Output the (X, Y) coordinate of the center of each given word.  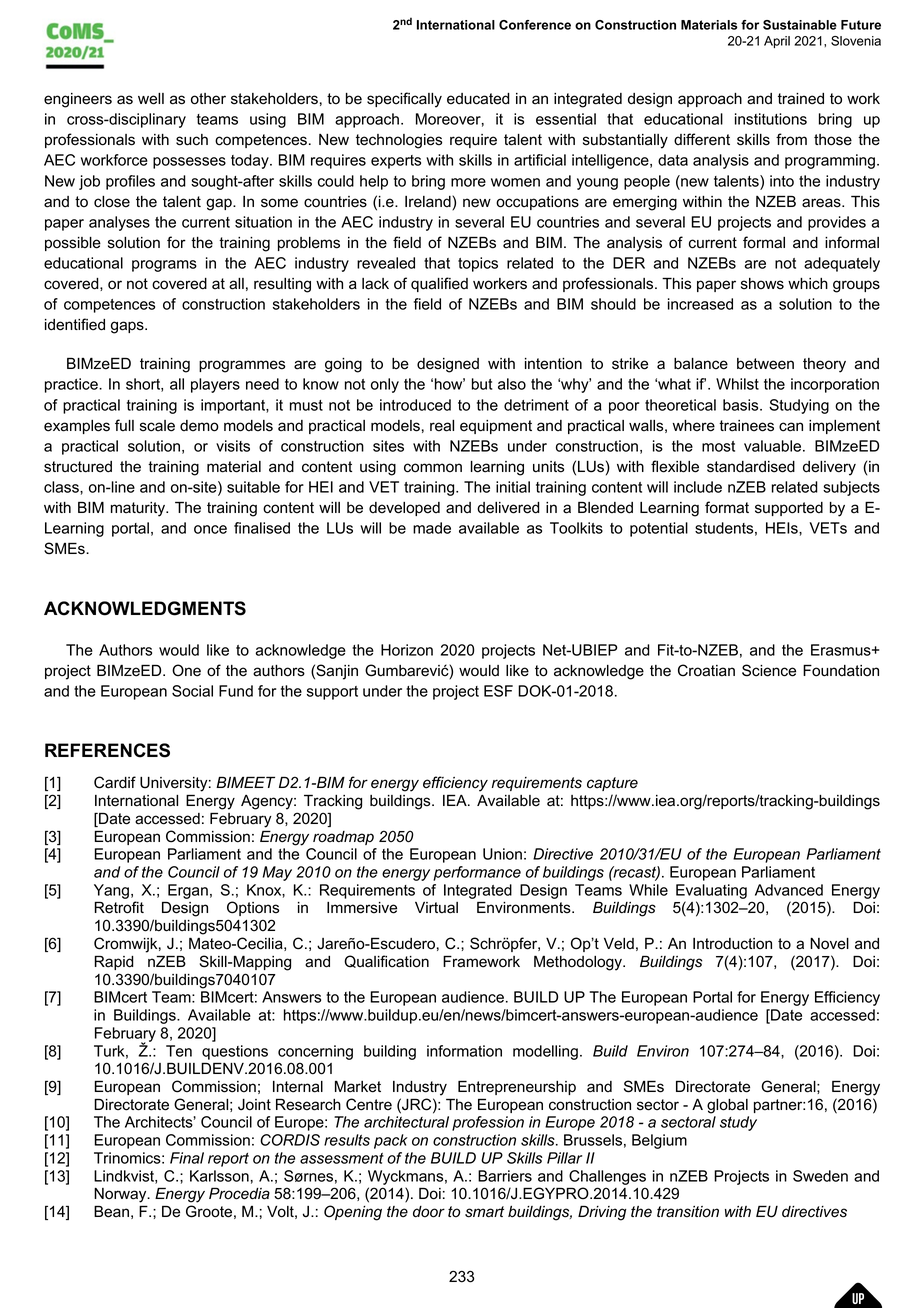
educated (478, 99)
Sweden (820, 1176)
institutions (771, 119)
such (192, 140)
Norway (121, 1195)
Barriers (505, 1176)
